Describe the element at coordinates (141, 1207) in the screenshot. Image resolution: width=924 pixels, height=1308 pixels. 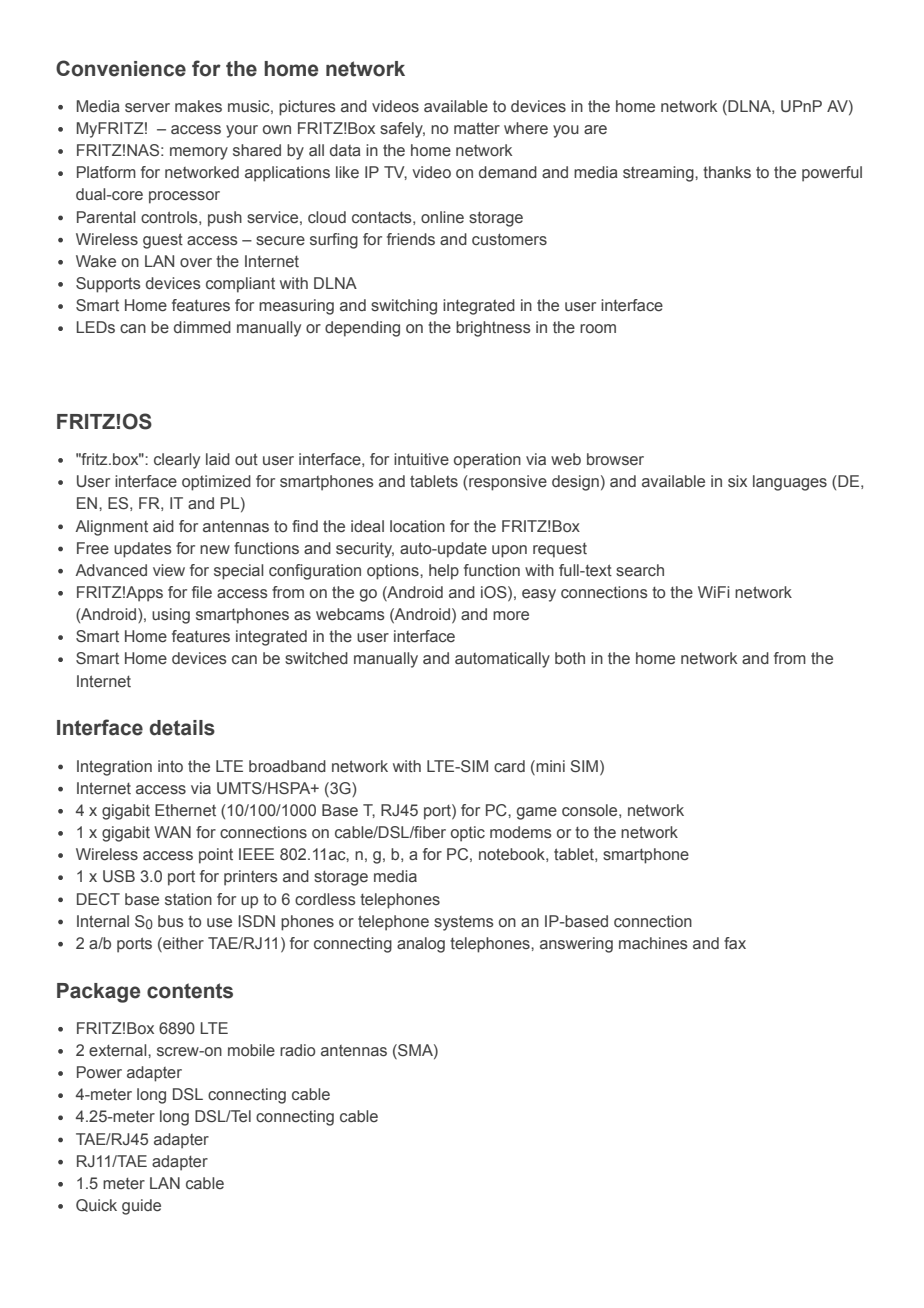
I see `guide` at that location.
